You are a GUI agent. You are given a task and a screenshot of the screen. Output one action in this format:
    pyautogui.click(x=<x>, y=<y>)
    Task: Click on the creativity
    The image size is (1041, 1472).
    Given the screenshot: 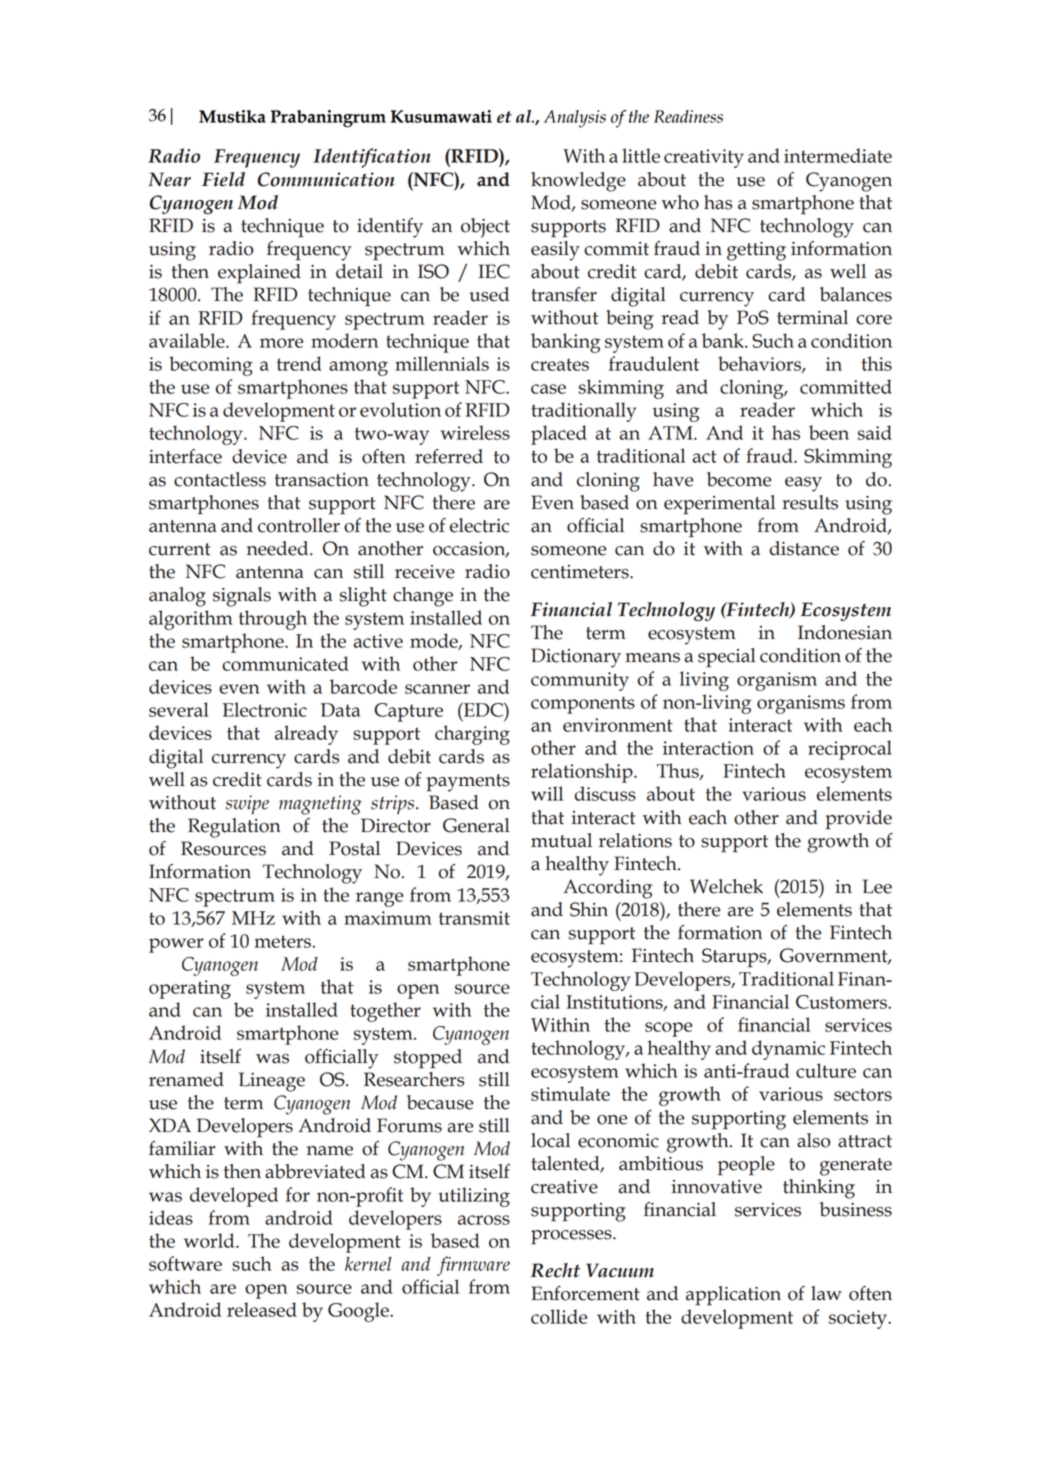 What is the action you would take?
    pyautogui.click(x=704, y=158)
